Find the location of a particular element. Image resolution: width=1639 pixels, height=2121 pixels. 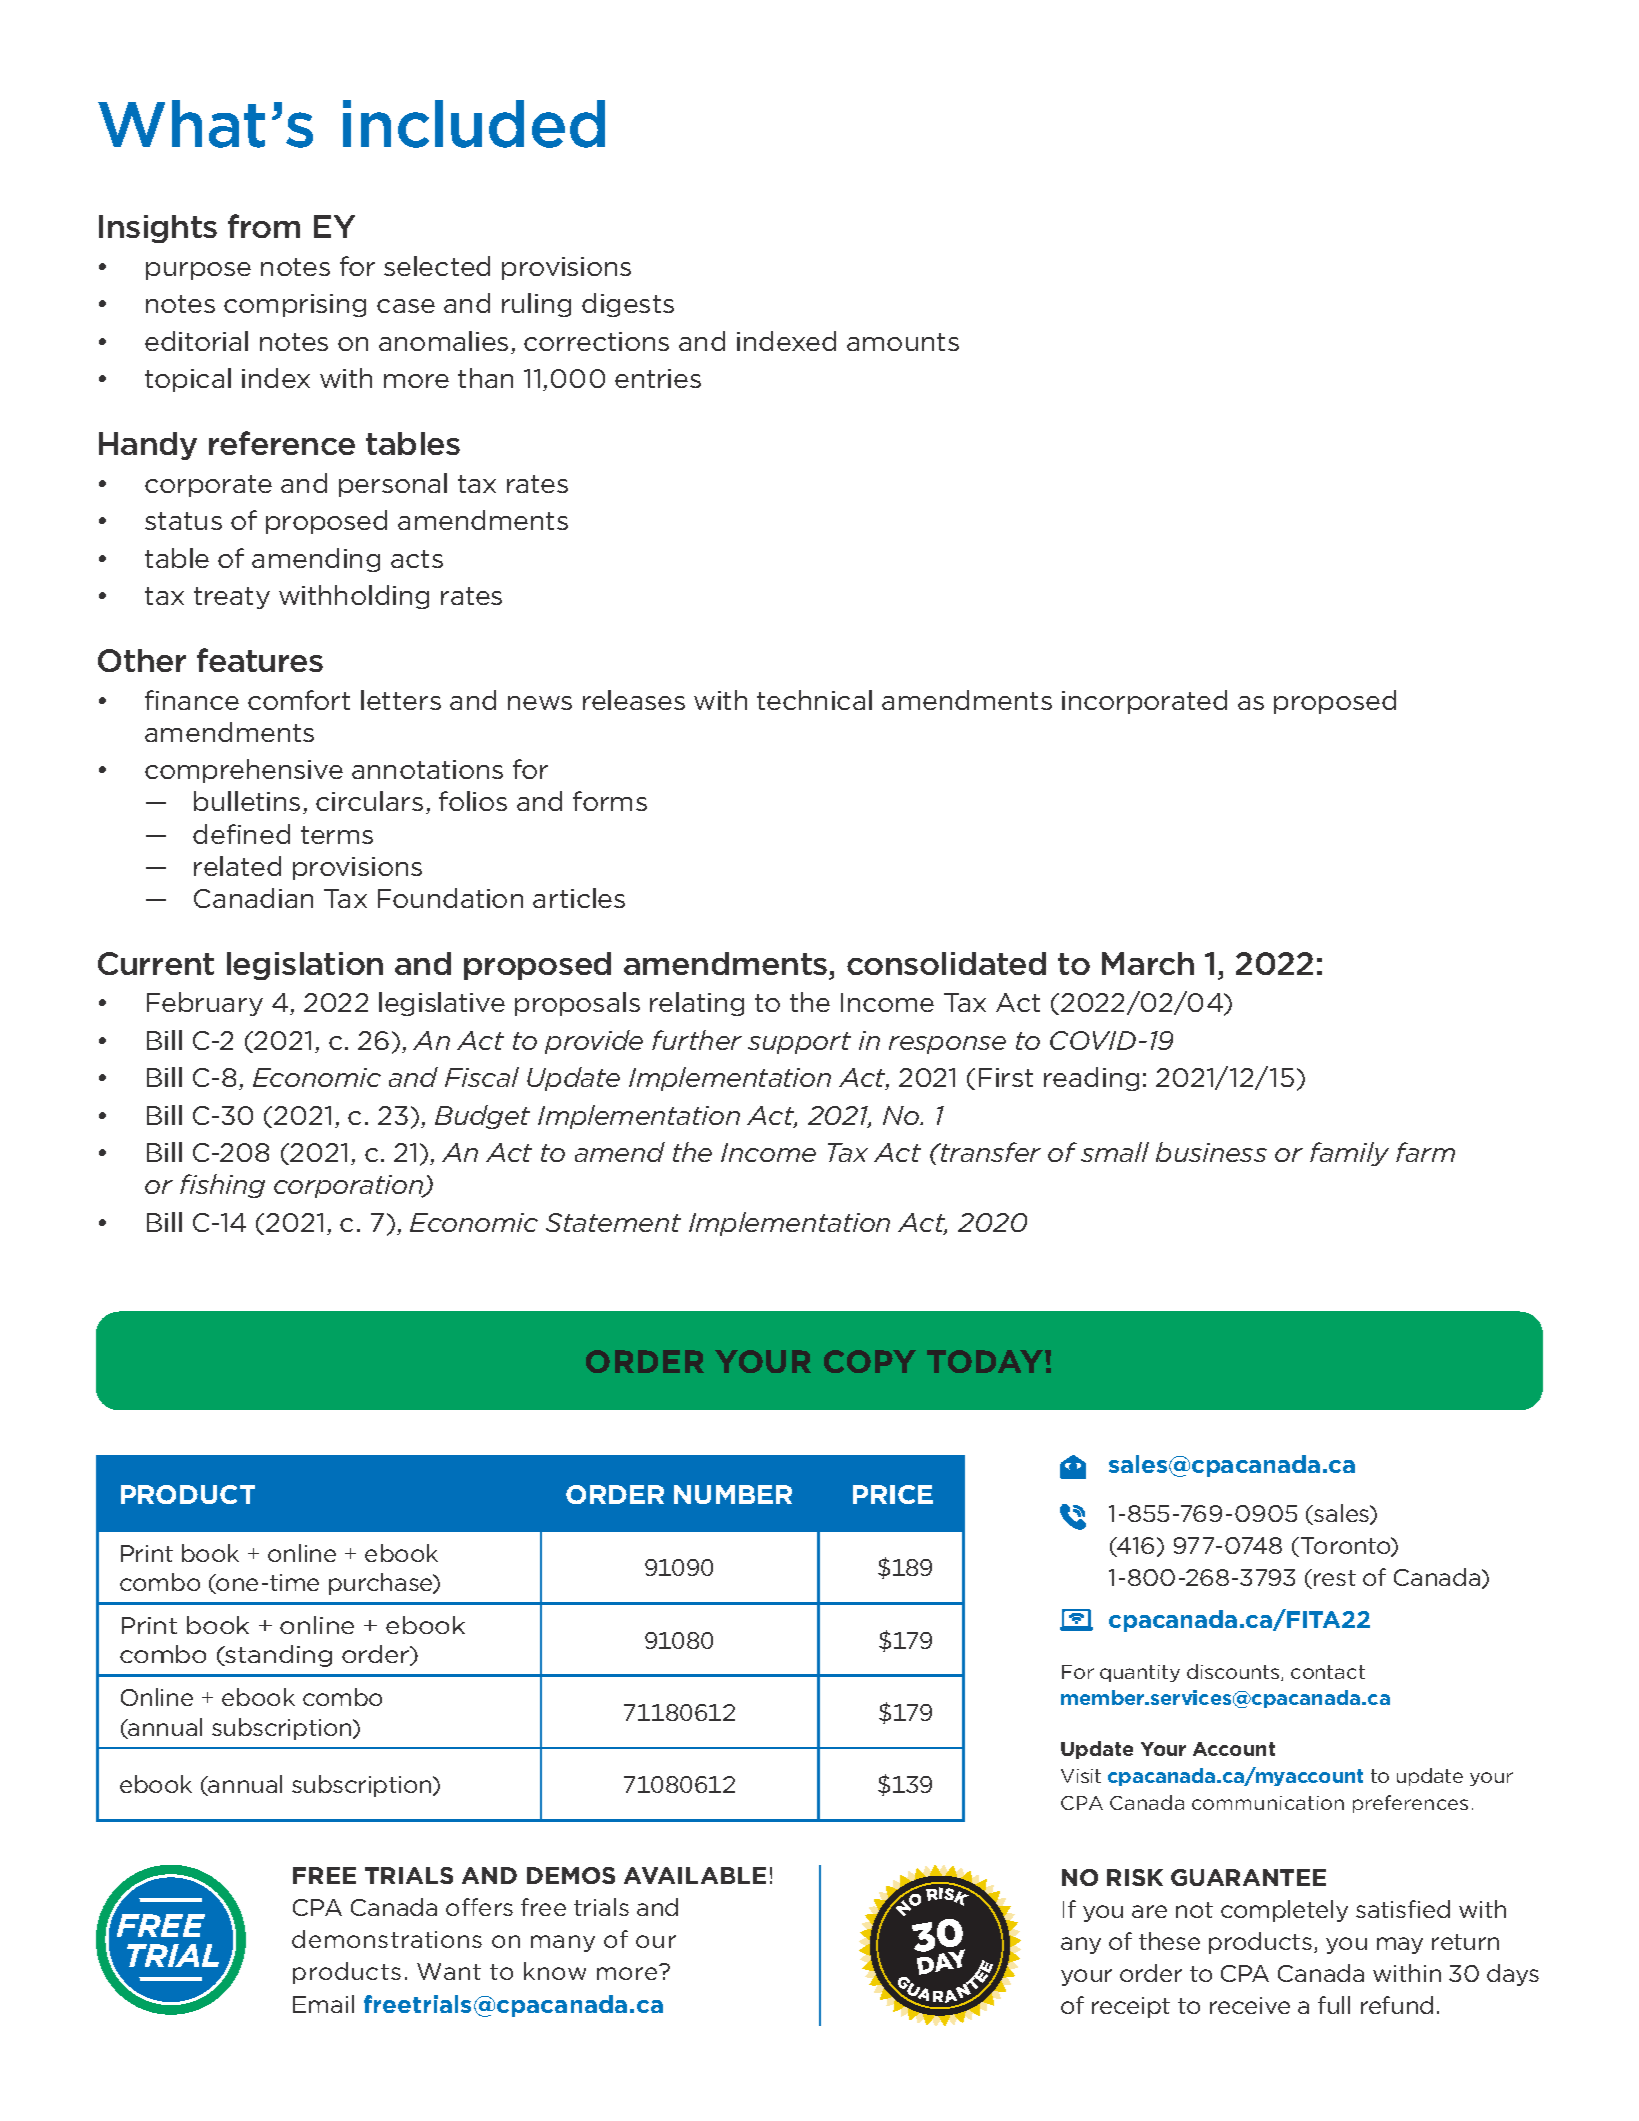

Email is located at coordinates (323, 2004).
